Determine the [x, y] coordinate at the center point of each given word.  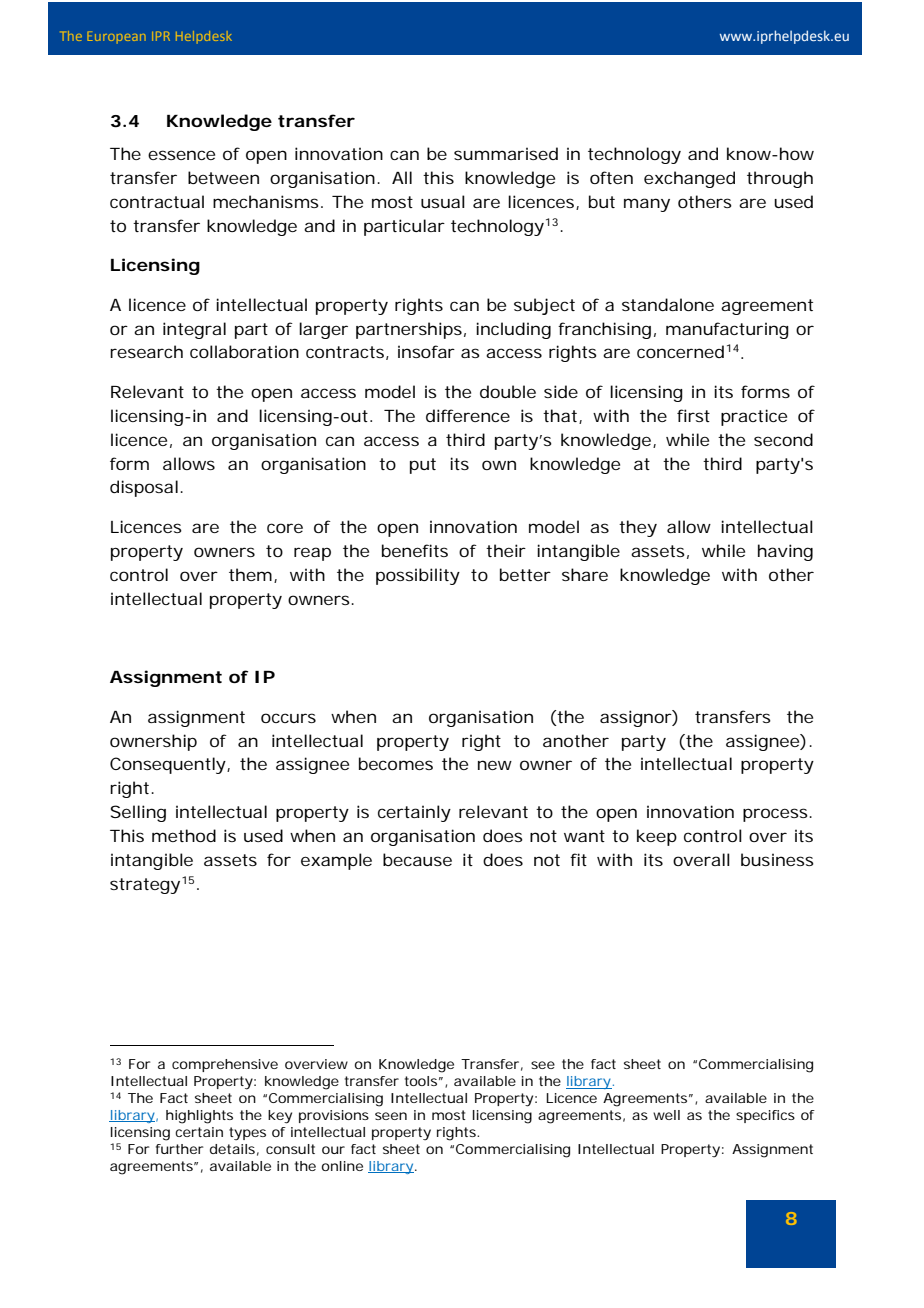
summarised [506, 153]
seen [391, 1116]
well [666, 1115]
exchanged [689, 179]
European [116, 37]
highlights [199, 1117]
